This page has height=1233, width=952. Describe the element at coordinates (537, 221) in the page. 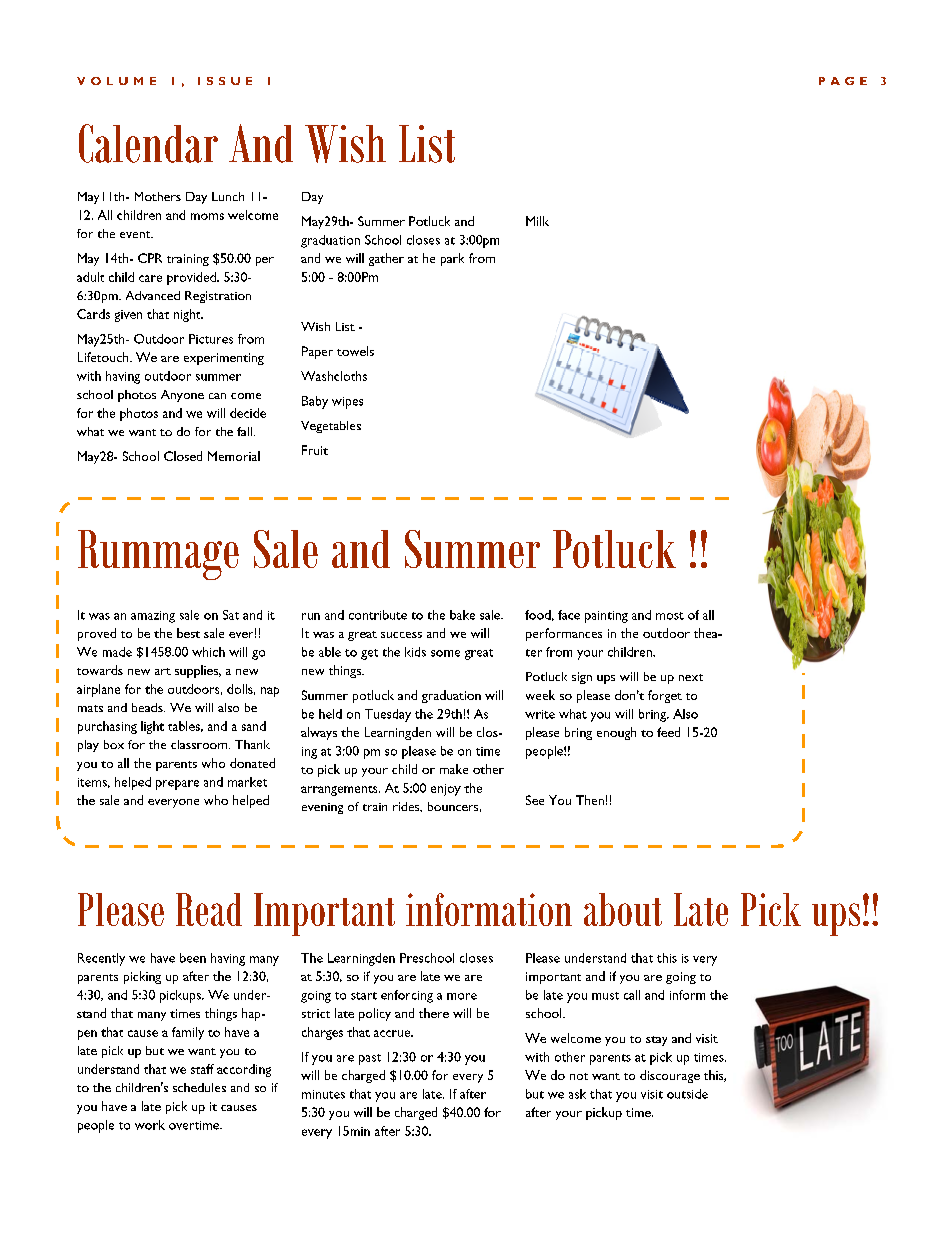

I see `Milk` at that location.
